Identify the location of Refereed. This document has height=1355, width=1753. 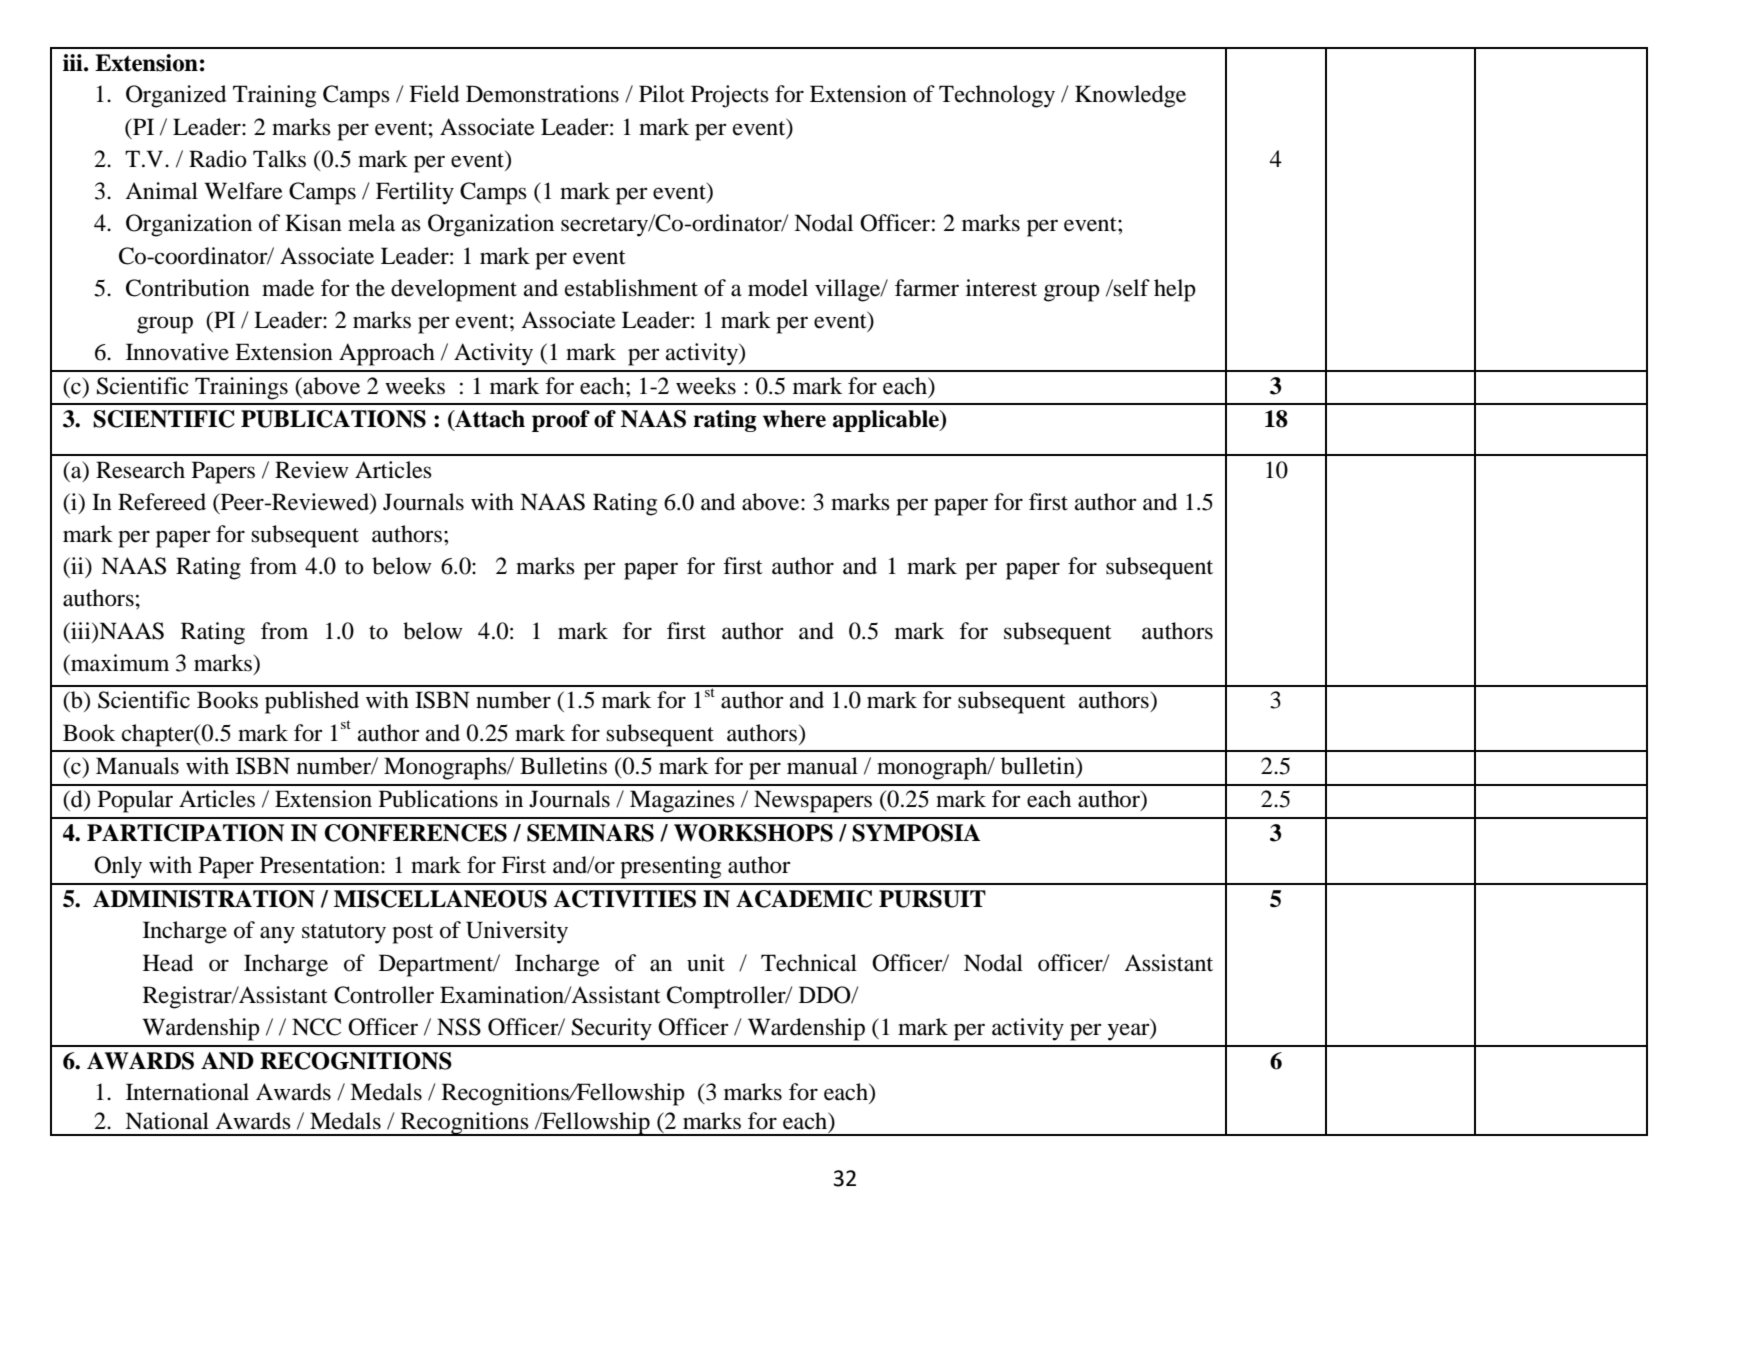
(162, 502).
